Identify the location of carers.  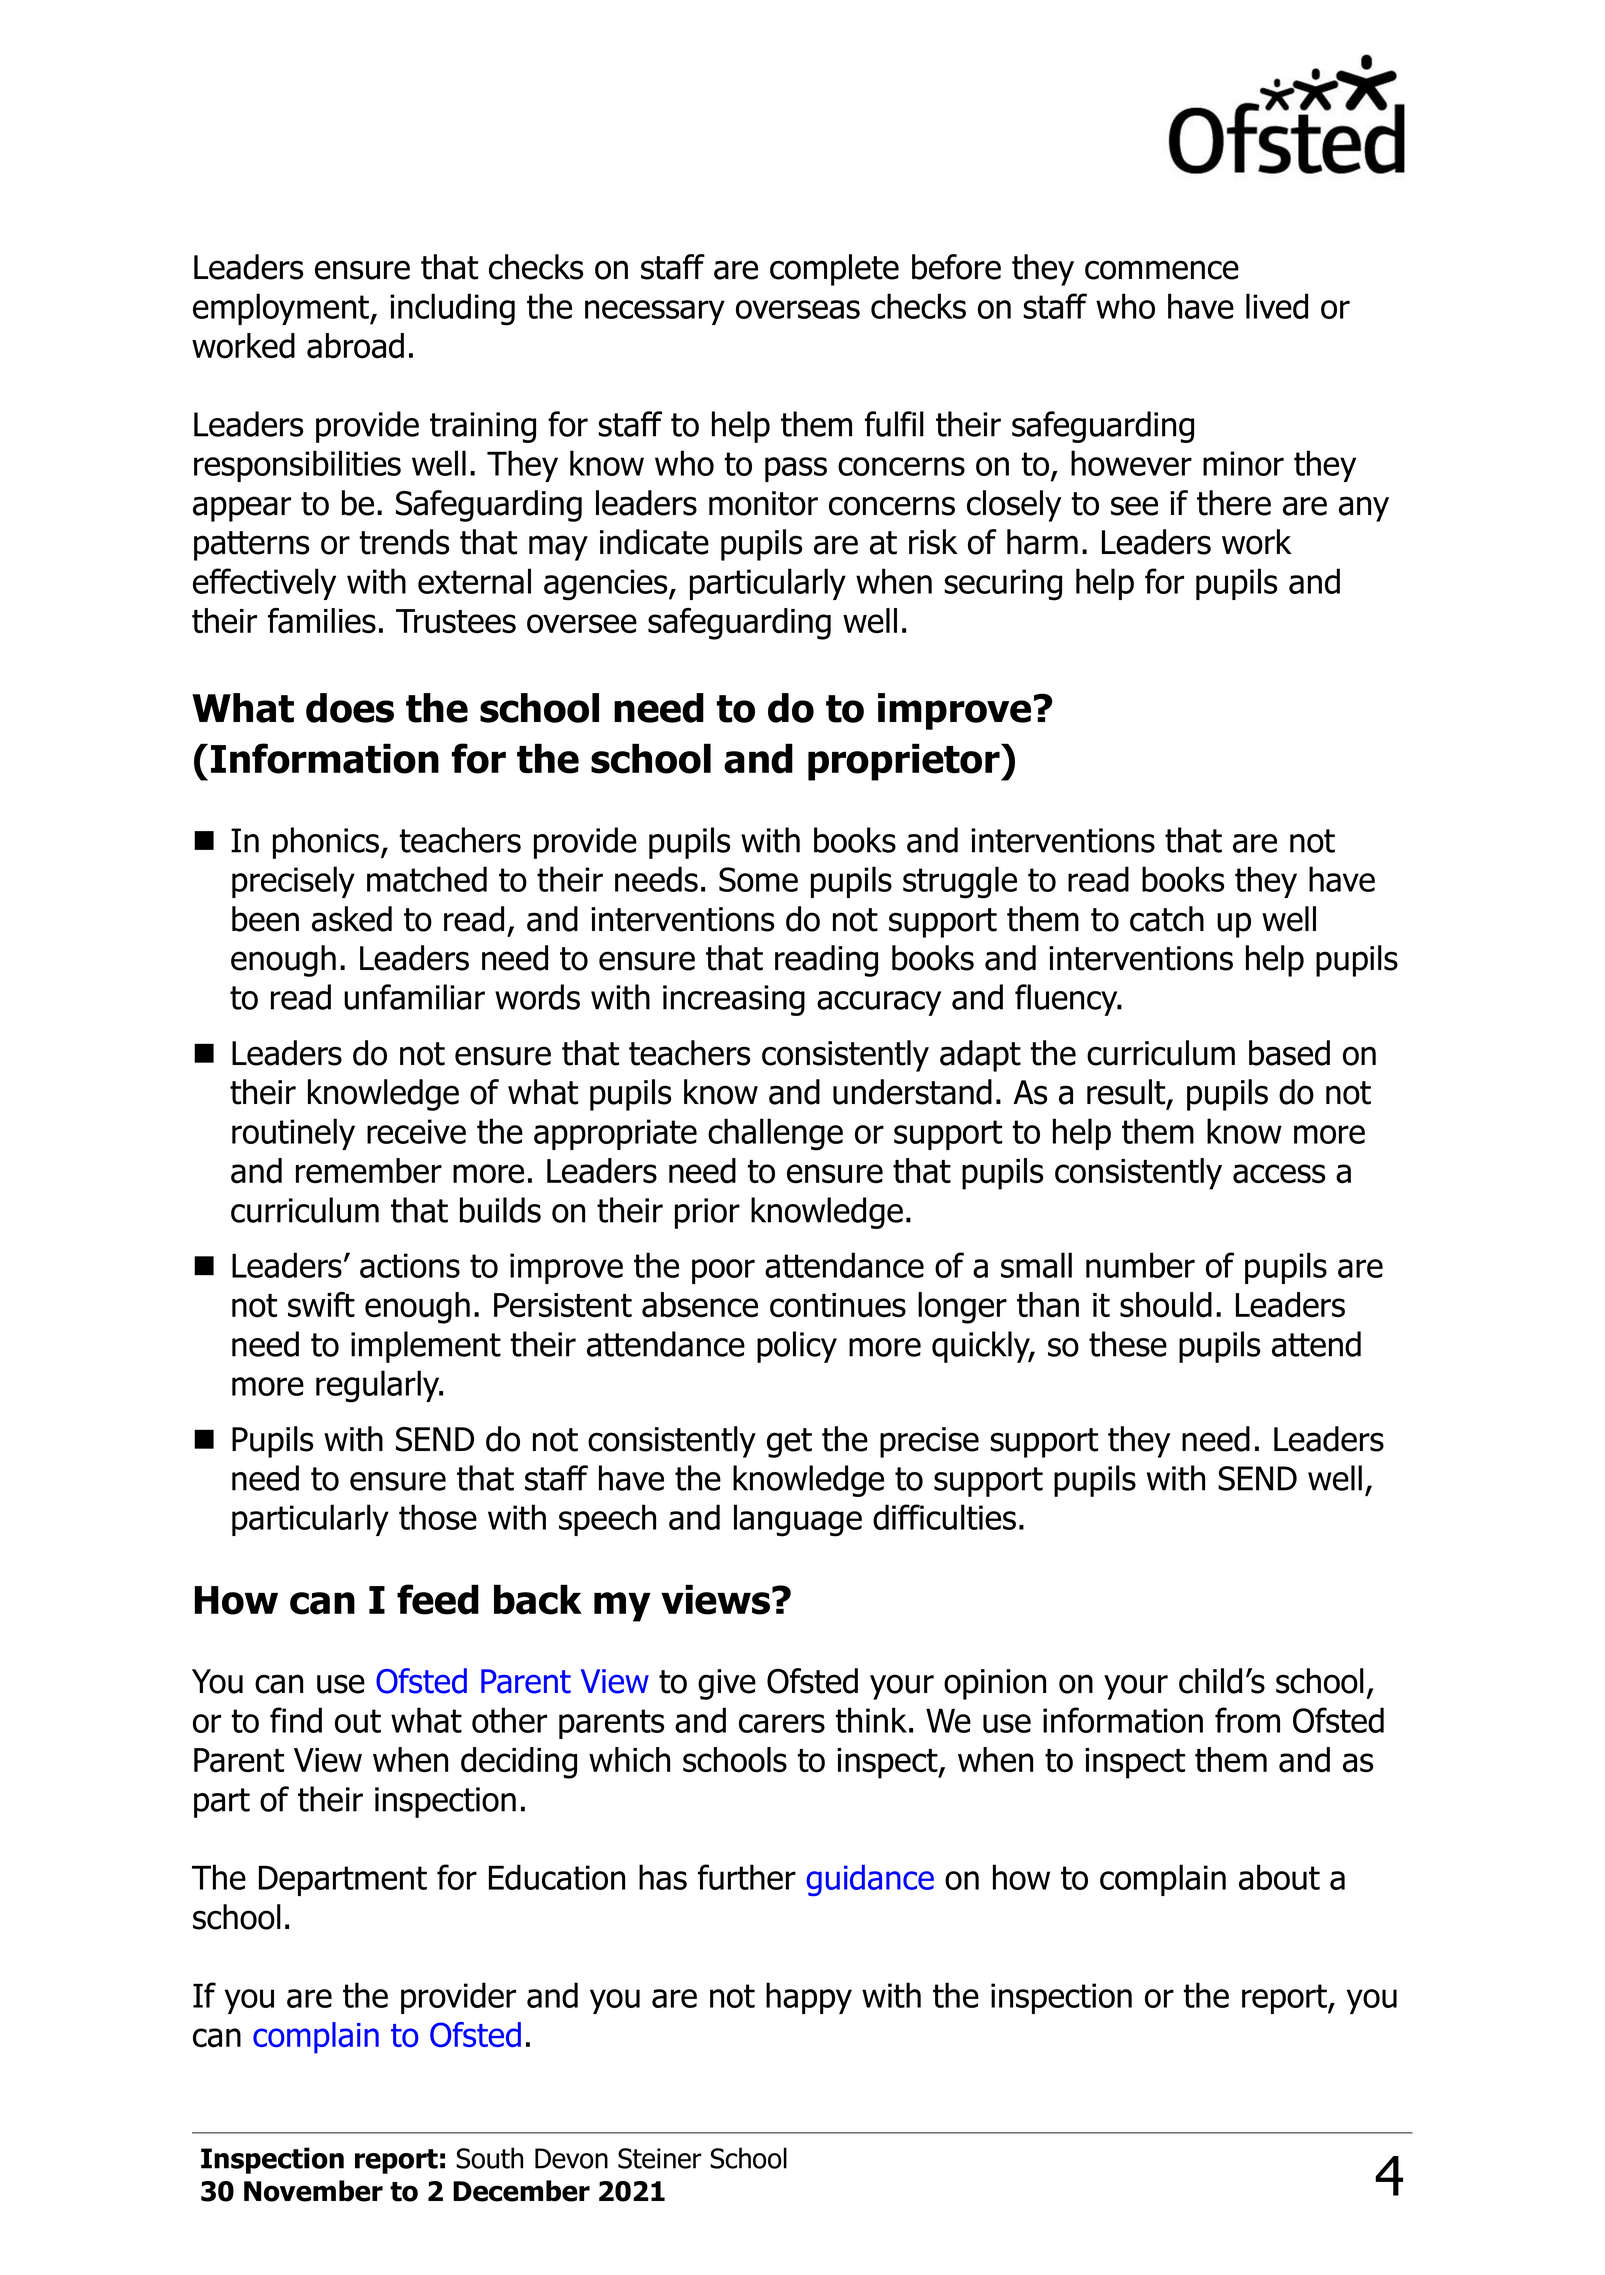
(782, 1723).
